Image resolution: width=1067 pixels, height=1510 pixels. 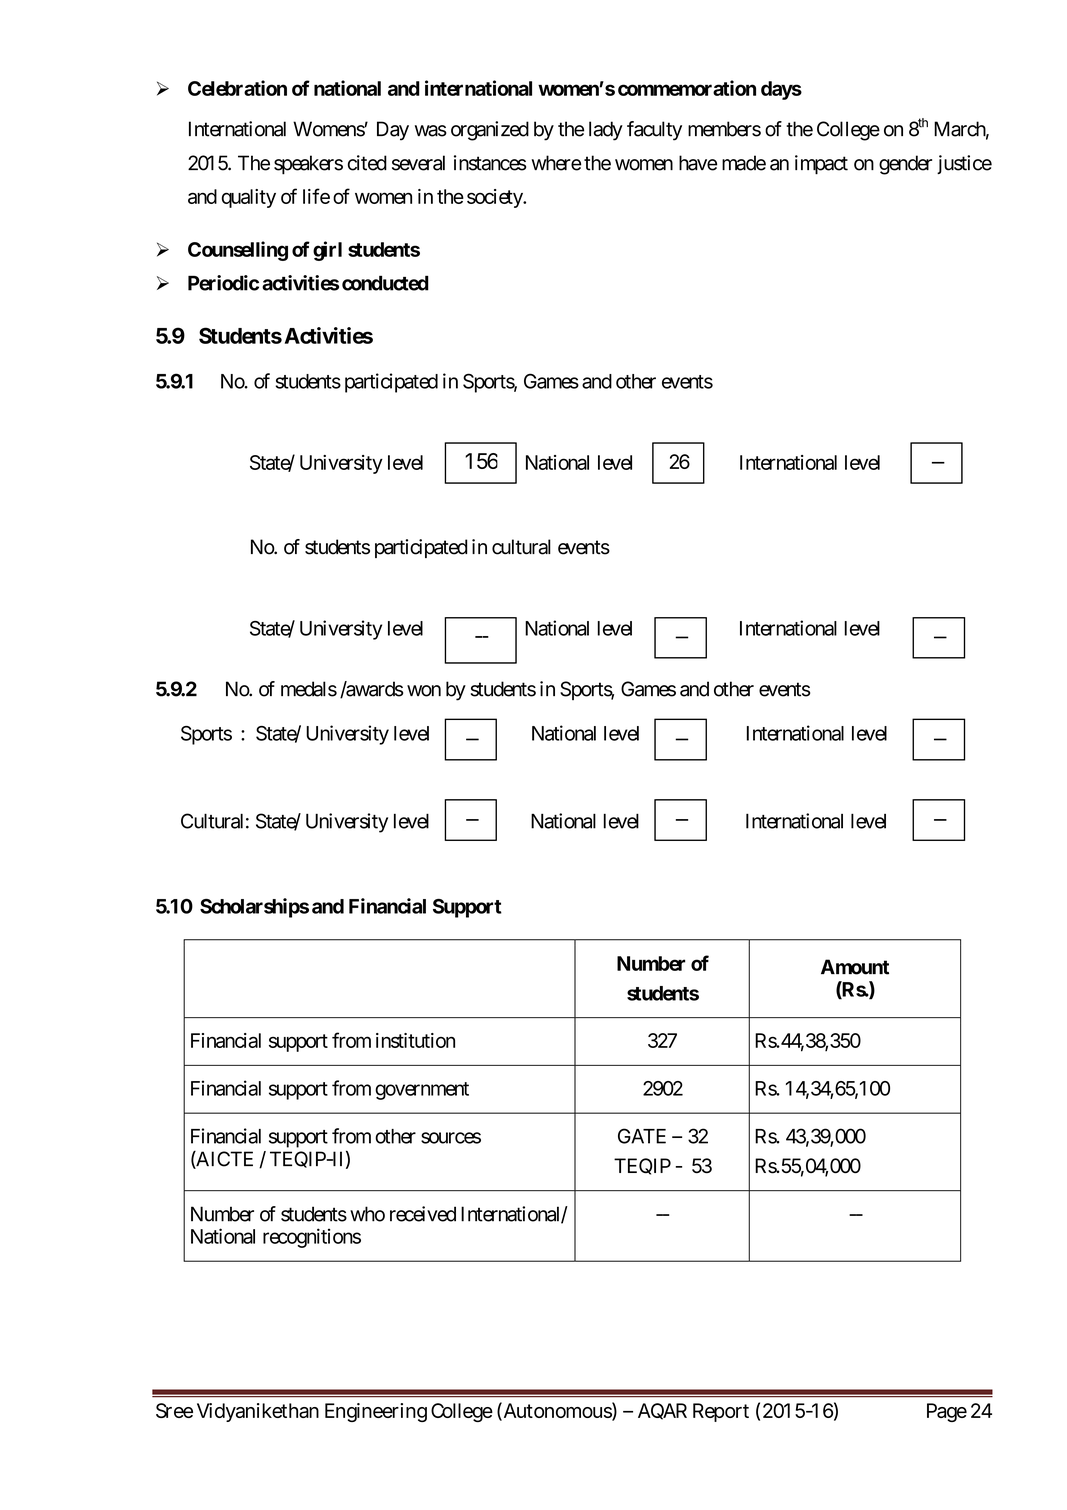 I want to click on Report, so click(x=721, y=1412).
